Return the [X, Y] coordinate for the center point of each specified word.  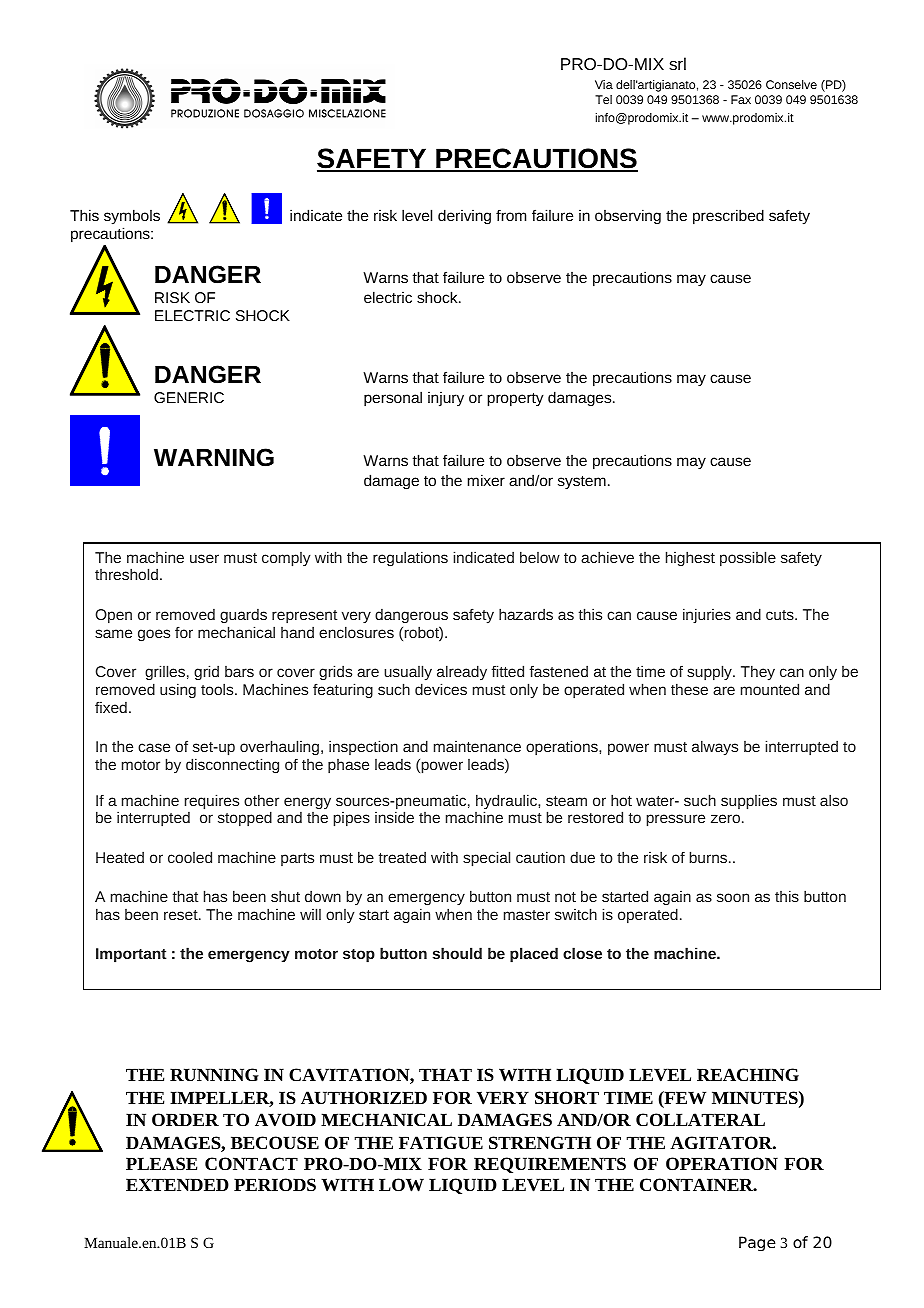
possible [748, 559]
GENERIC [189, 397]
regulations [410, 558]
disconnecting [232, 765]
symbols [132, 217]
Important [131, 955]
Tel [603, 99]
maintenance [477, 746]
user [204, 558]
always [715, 748]
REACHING [748, 1074]
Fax [741, 99]
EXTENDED [177, 1184]
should [457, 953]
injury [446, 399]
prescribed [728, 217]
